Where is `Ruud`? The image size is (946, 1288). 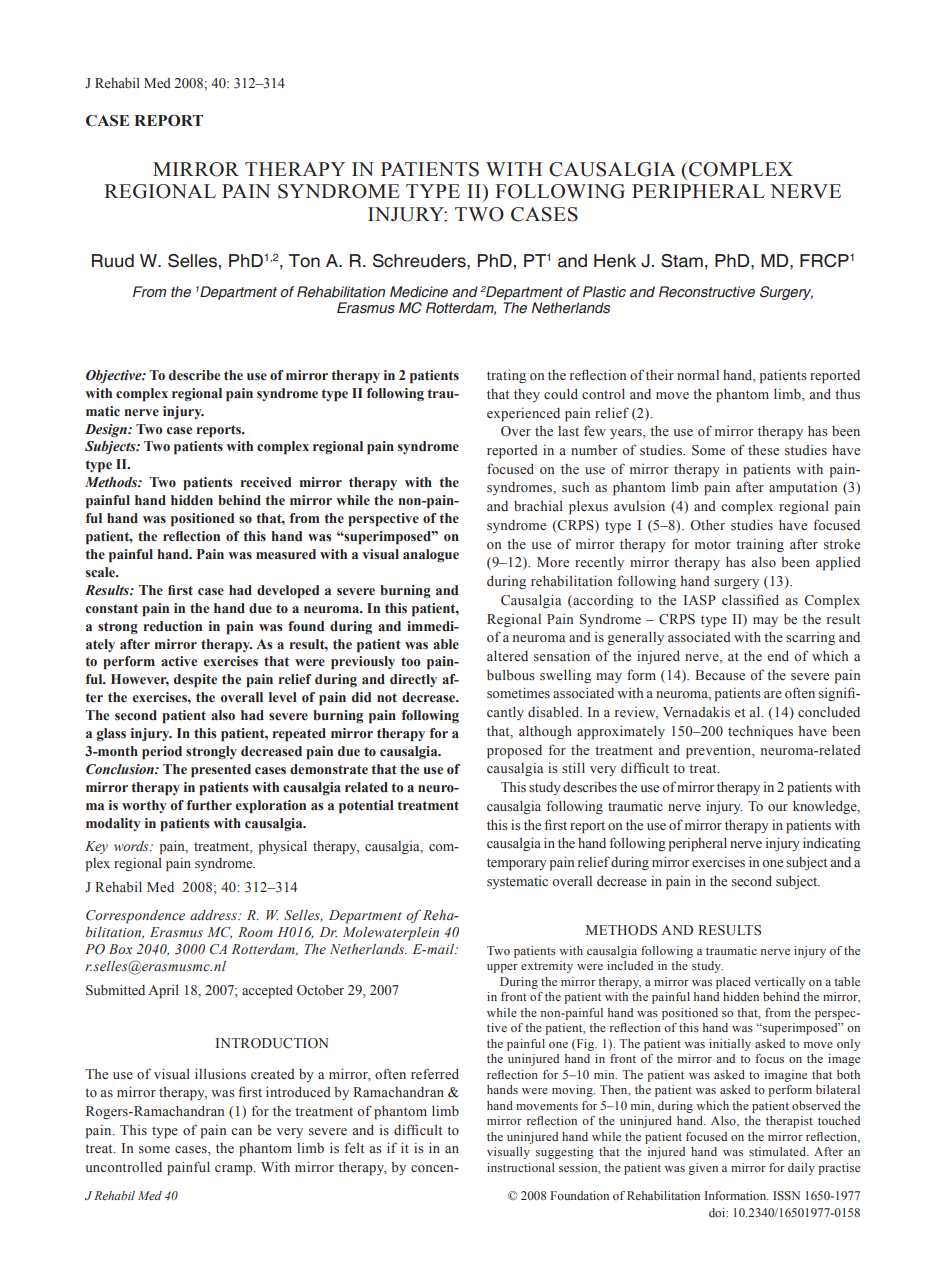 Ruud is located at coordinates (113, 261).
